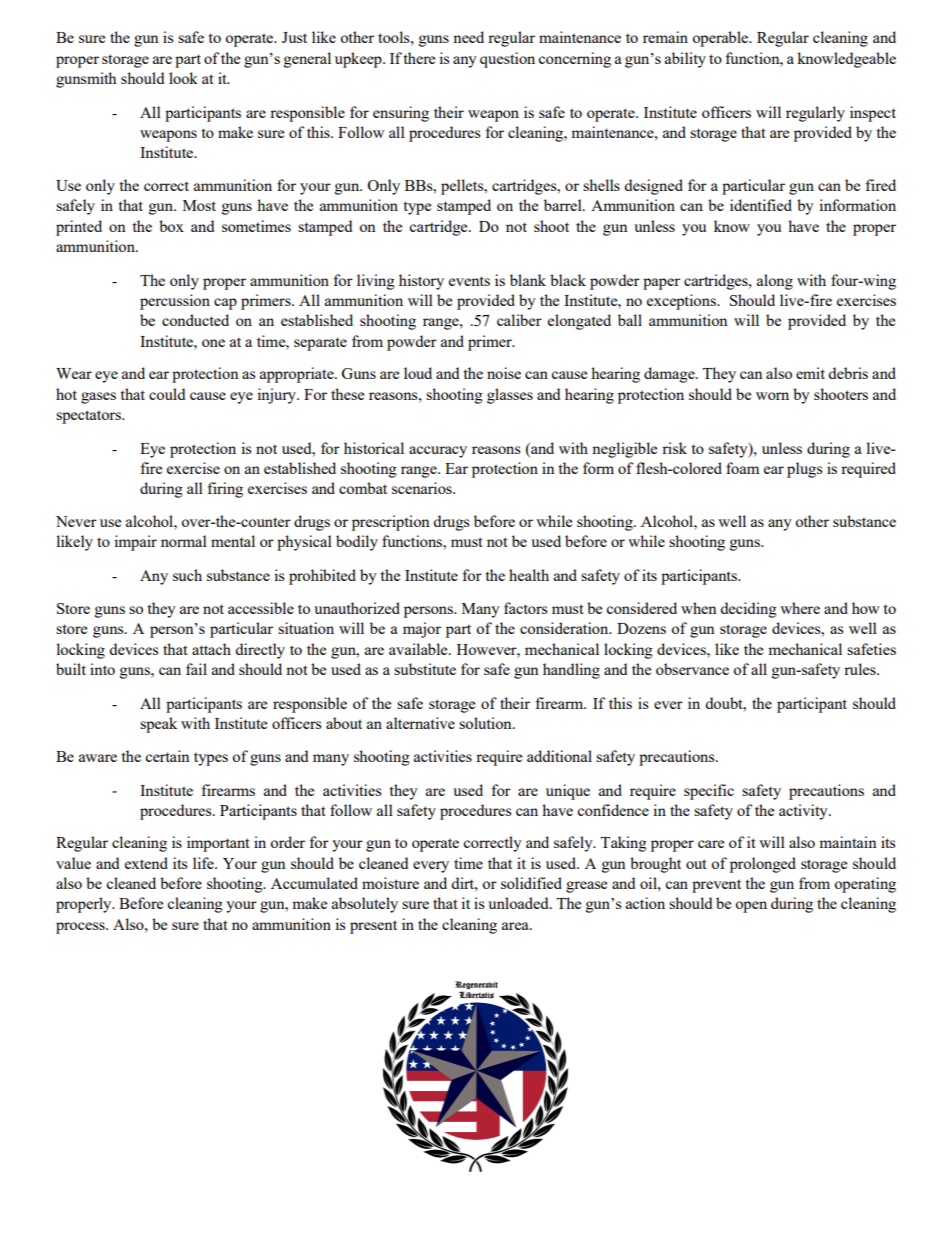 This screenshot has height=1233, width=952. What do you see at coordinates (519, 903) in the screenshot?
I see `unloaded` at bounding box center [519, 903].
